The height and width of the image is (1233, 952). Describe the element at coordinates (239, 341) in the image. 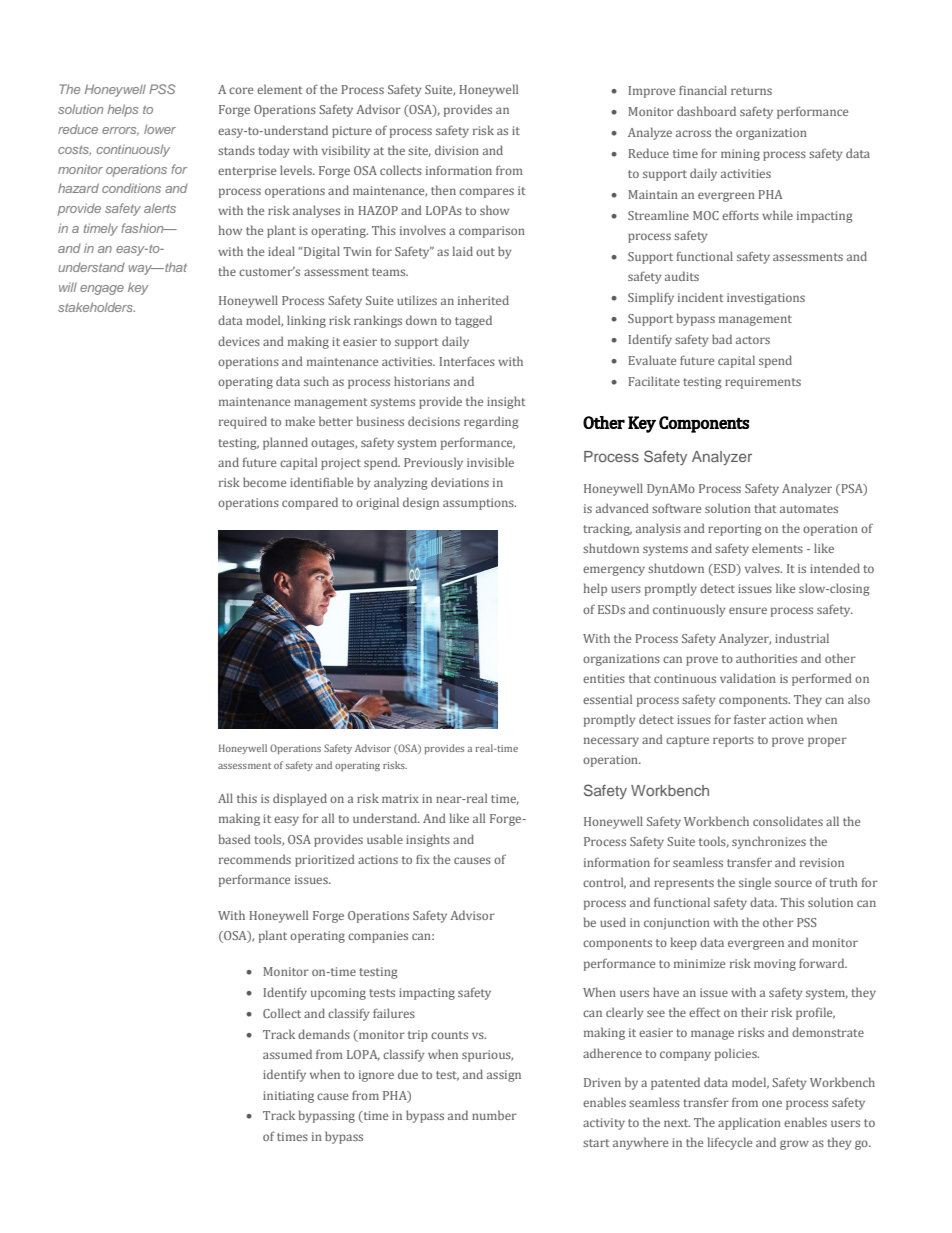

I see `devices` at that location.
